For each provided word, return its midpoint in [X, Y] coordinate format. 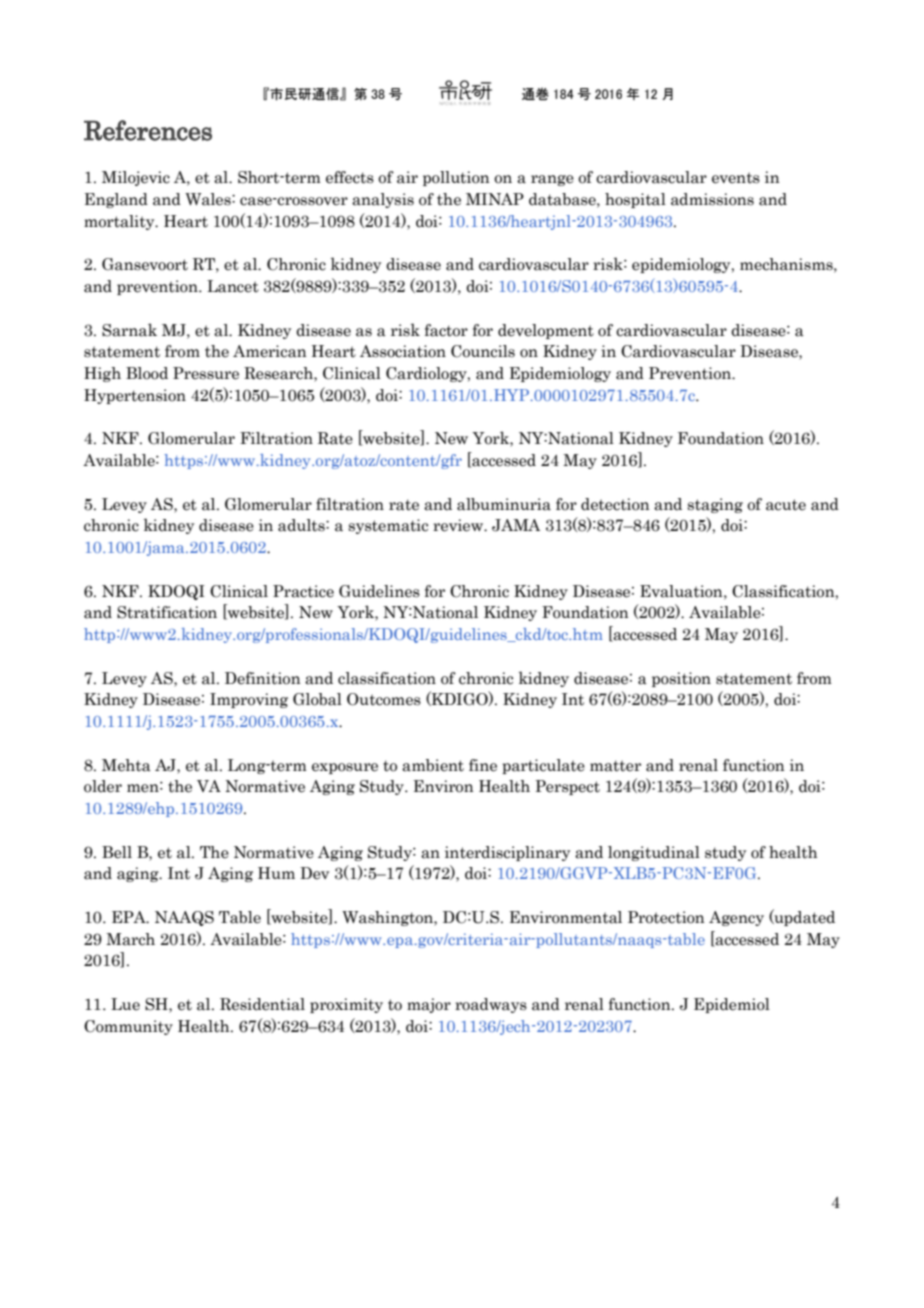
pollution [456, 178]
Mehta [126, 765]
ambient [433, 765]
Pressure [206, 373]
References [148, 130]
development [546, 331]
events [736, 178]
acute [786, 505]
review [459, 525]
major [429, 1005]
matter [615, 766]
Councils [483, 351]
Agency [736, 918]
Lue [125, 1004]
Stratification [167, 612]
